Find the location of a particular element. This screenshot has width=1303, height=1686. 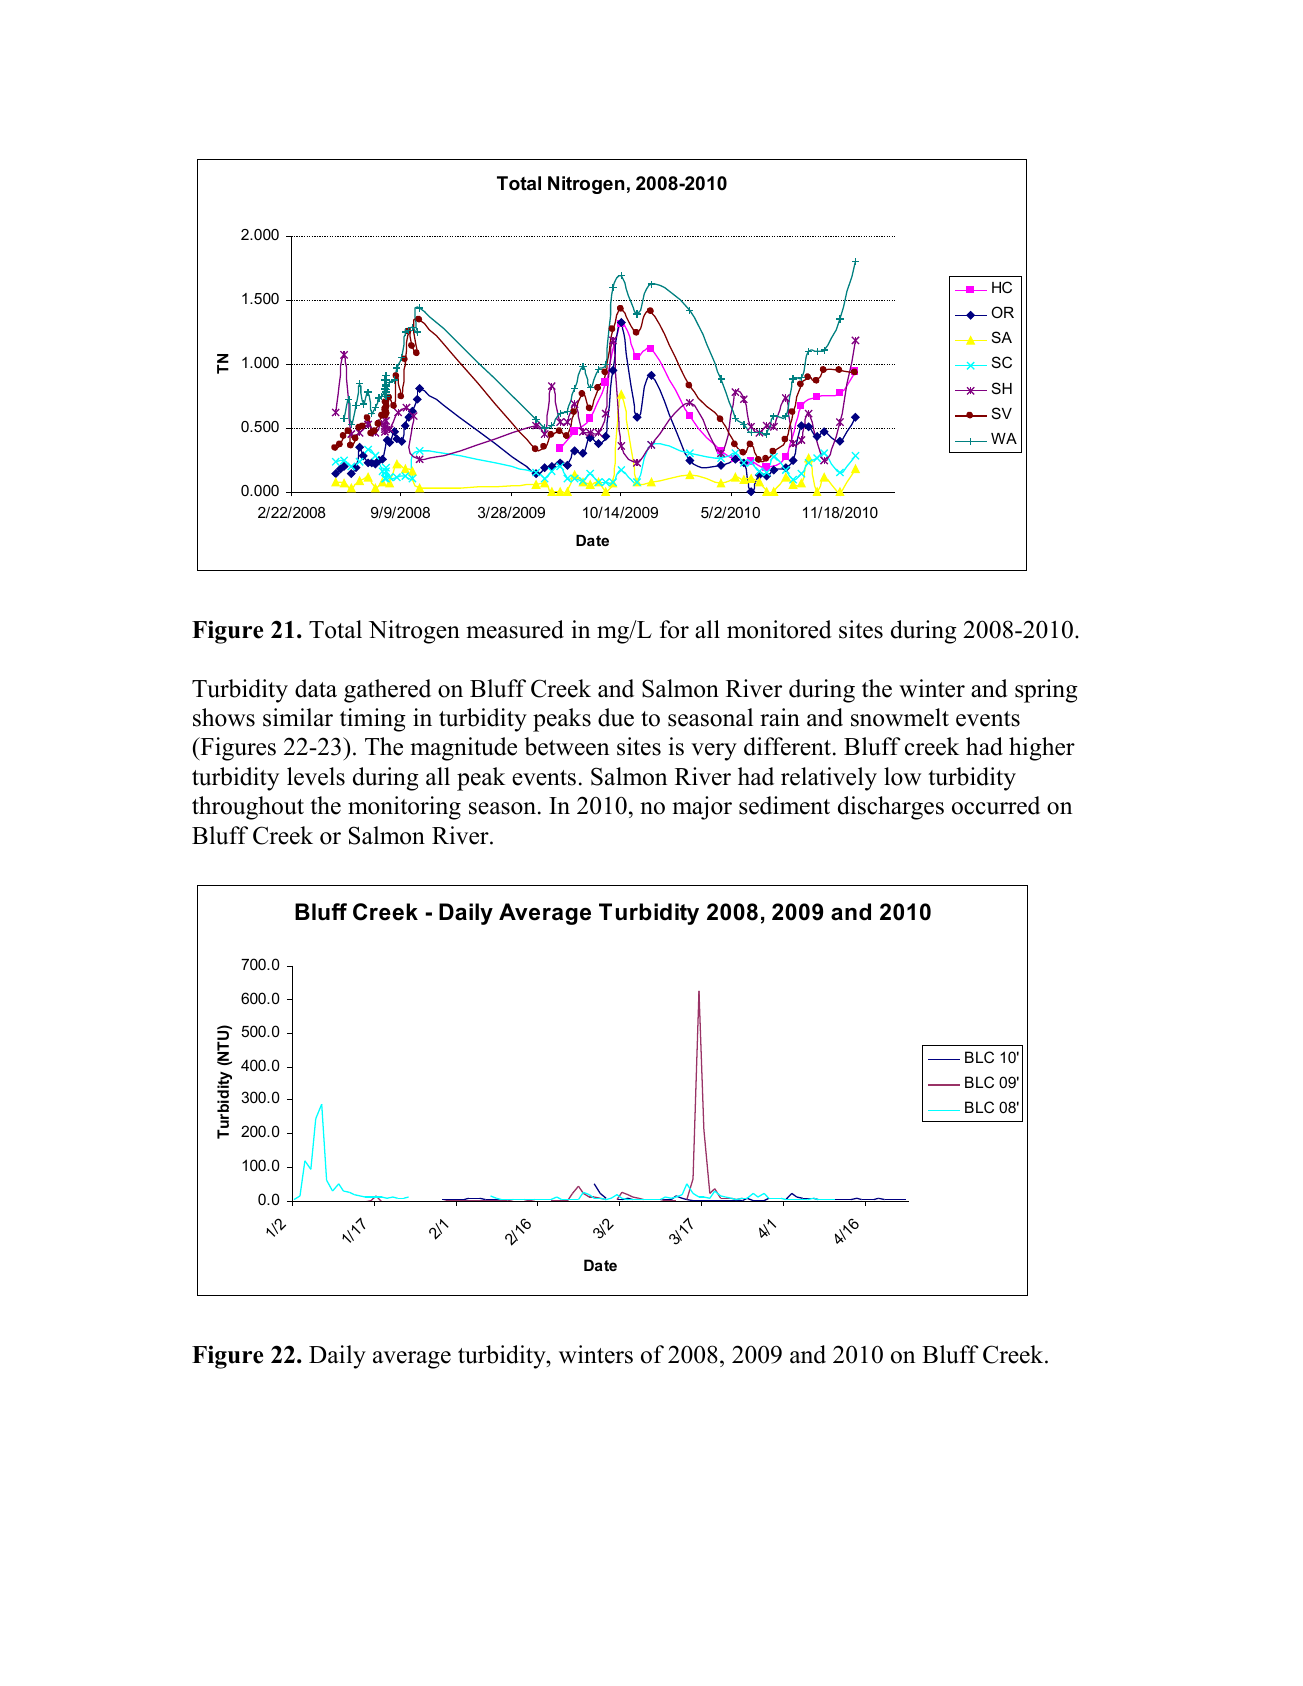

higher is located at coordinates (1042, 749).
